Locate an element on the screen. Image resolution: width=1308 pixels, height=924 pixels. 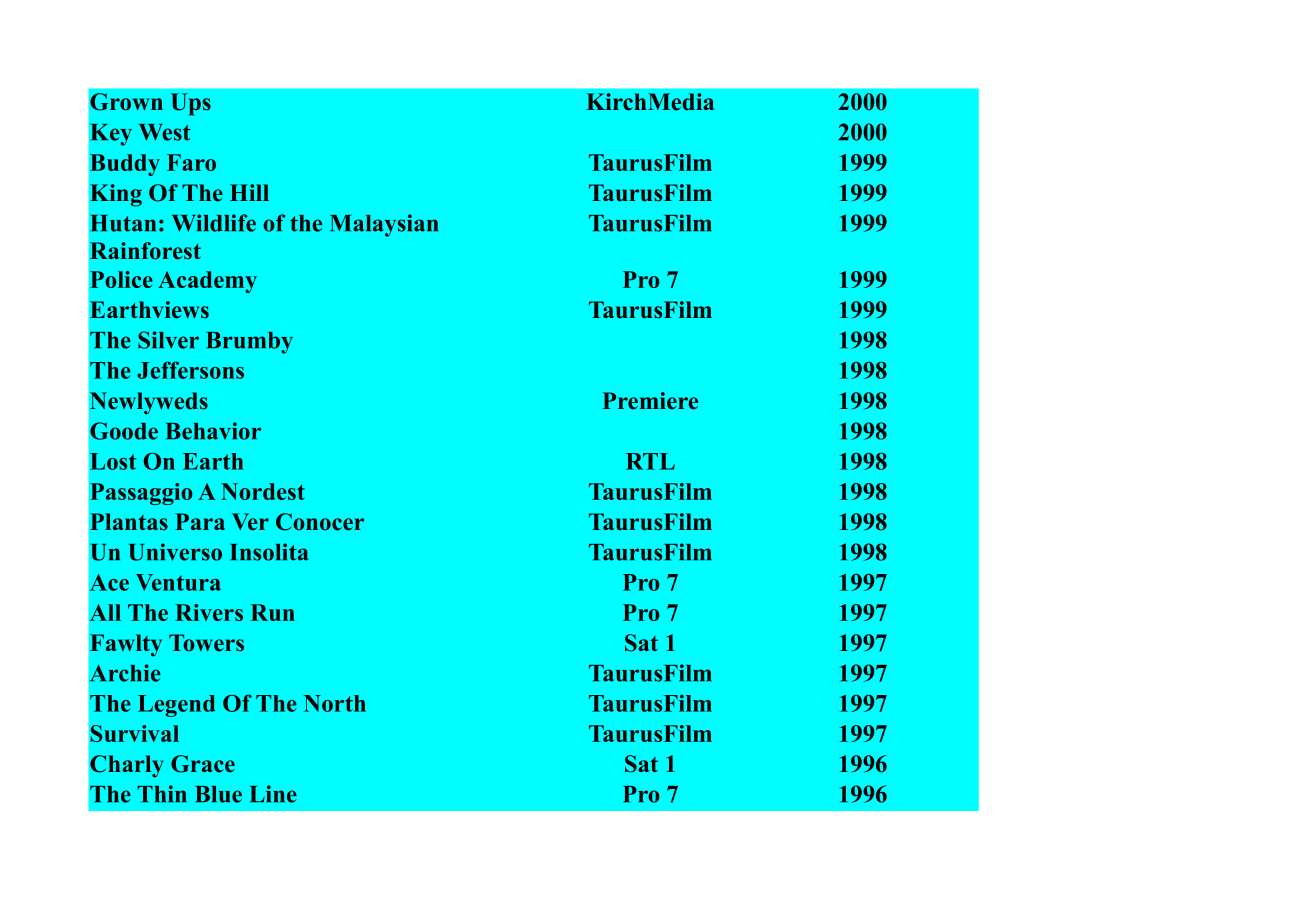
Malaysian is located at coordinates (384, 225).
